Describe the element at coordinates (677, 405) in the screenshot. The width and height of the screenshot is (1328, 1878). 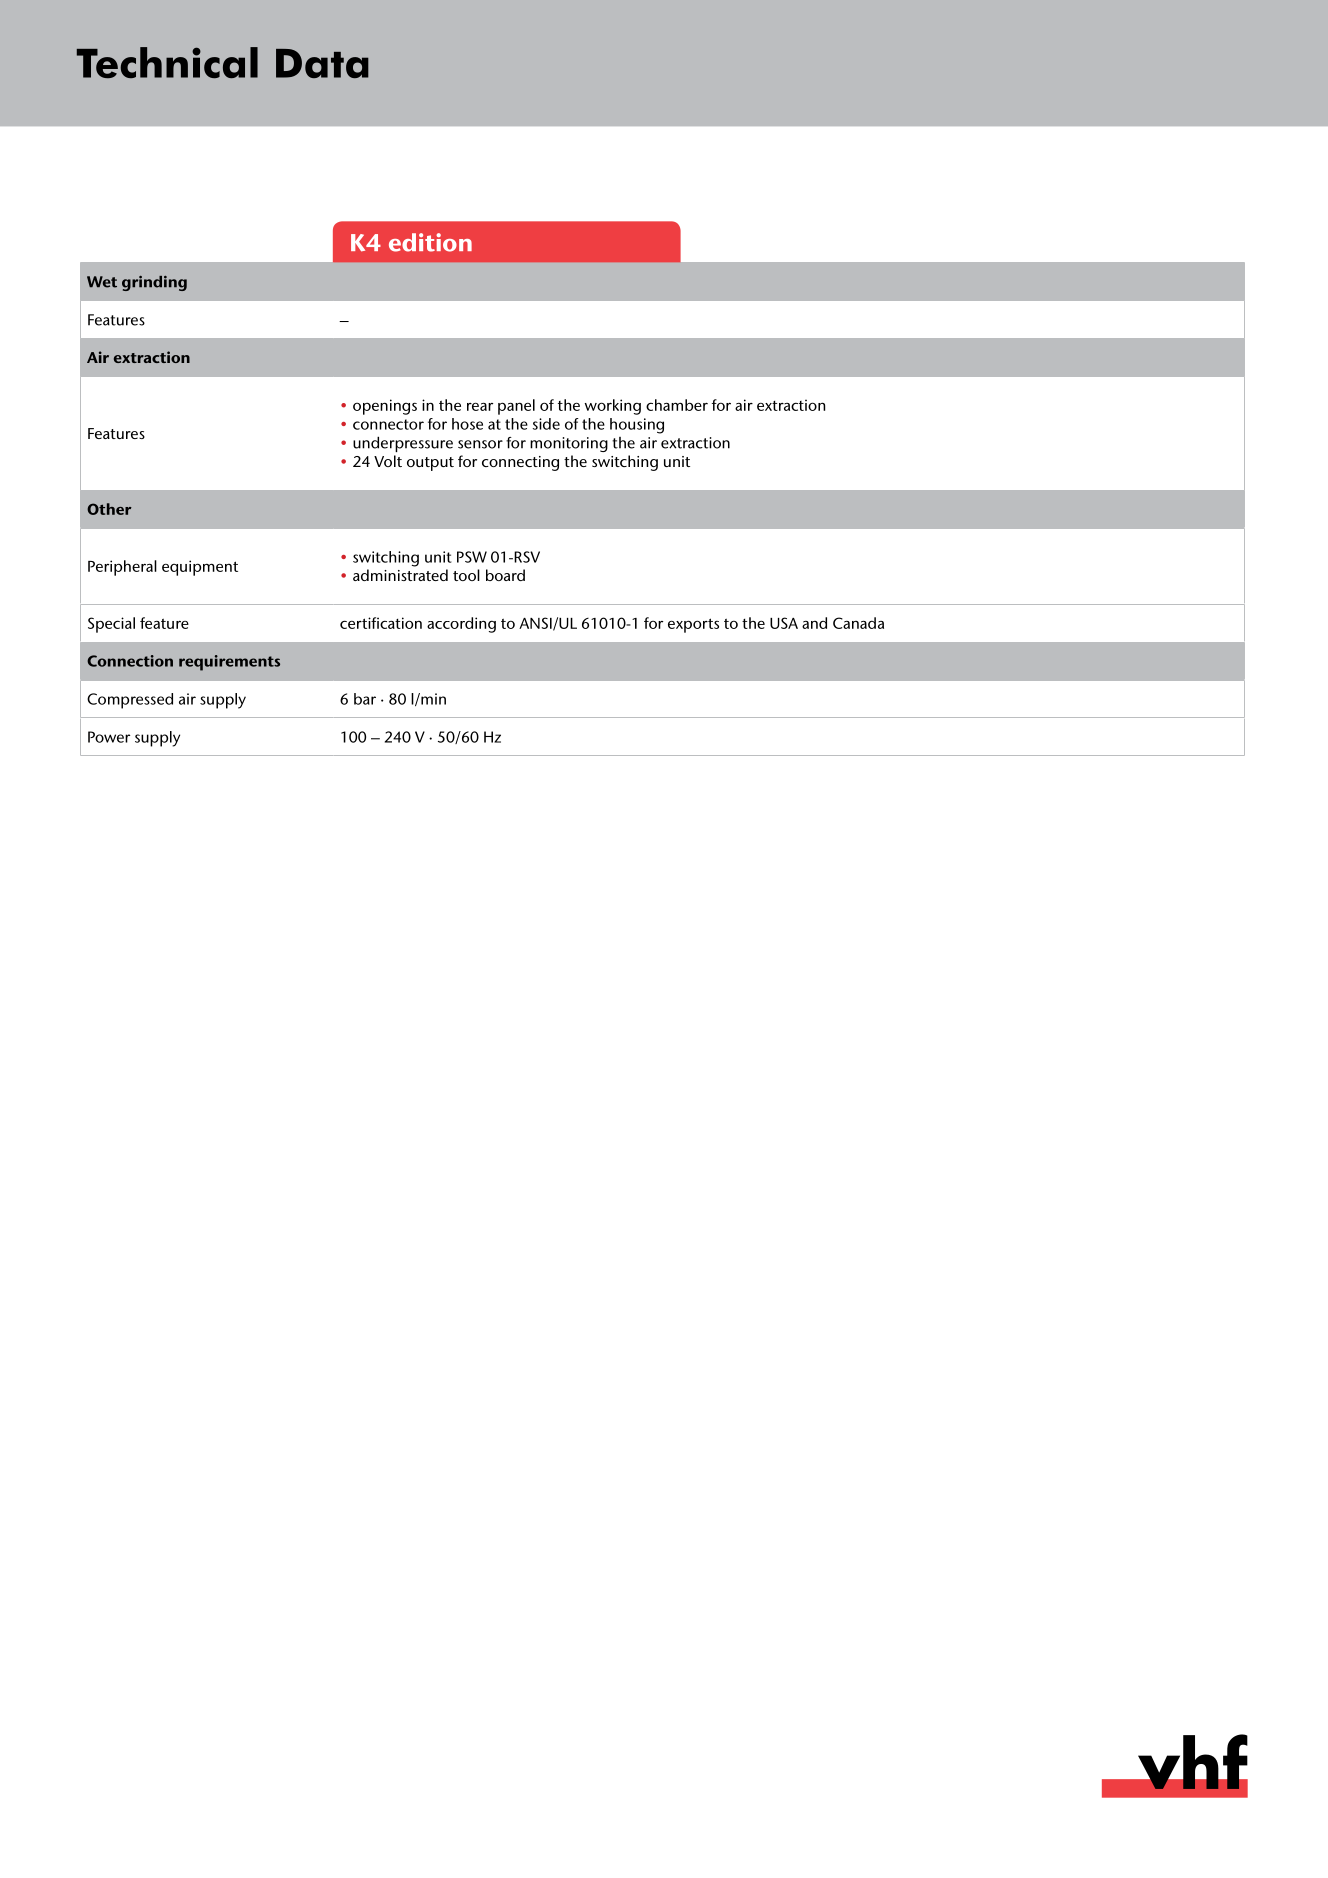
I see `chamber` at that location.
